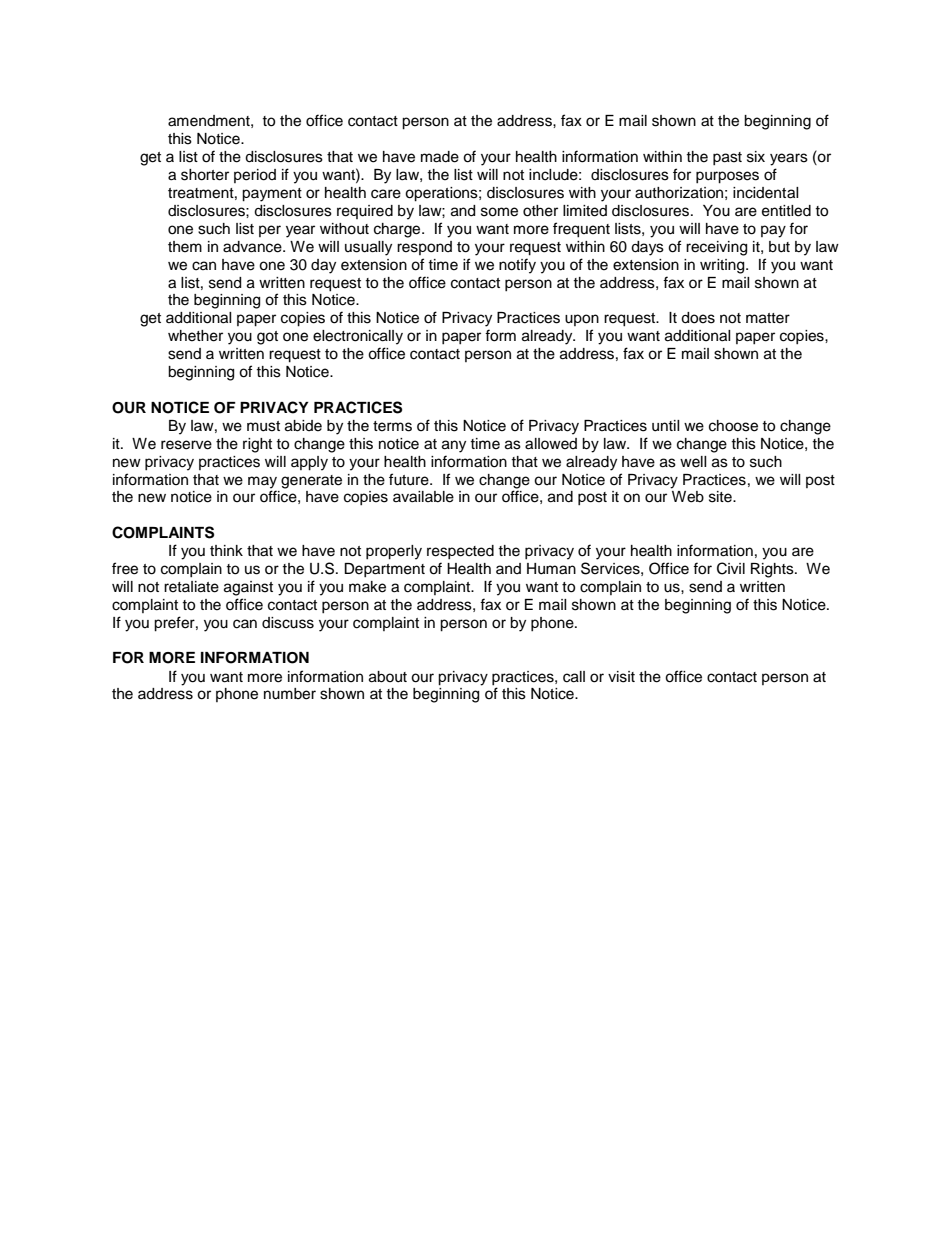 Image resolution: width=952 pixels, height=1233 pixels. What do you see at coordinates (582, 320) in the screenshot?
I see `upon` at bounding box center [582, 320].
